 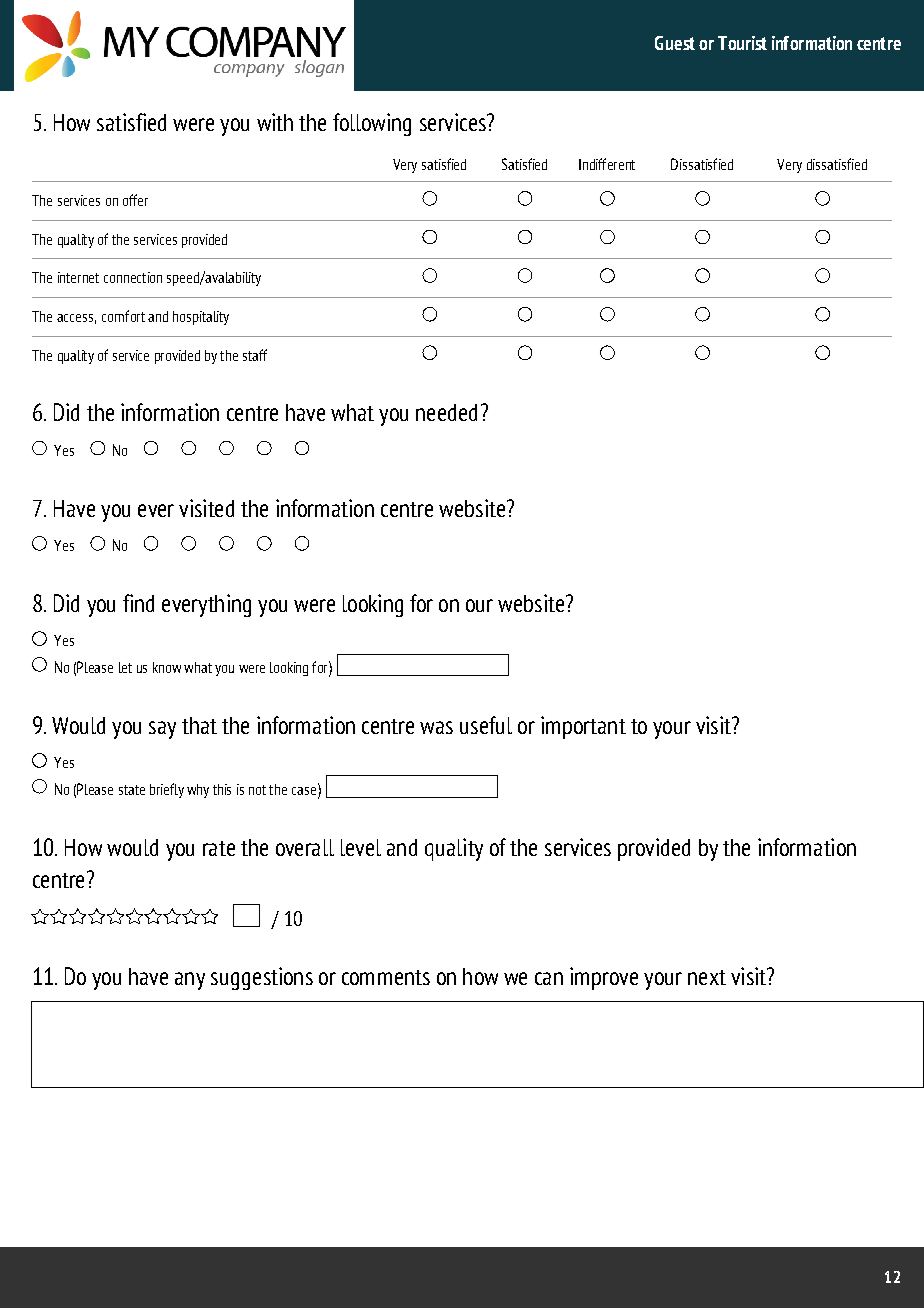 What do you see at coordinates (275, 122) in the screenshot?
I see `with` at bounding box center [275, 122].
